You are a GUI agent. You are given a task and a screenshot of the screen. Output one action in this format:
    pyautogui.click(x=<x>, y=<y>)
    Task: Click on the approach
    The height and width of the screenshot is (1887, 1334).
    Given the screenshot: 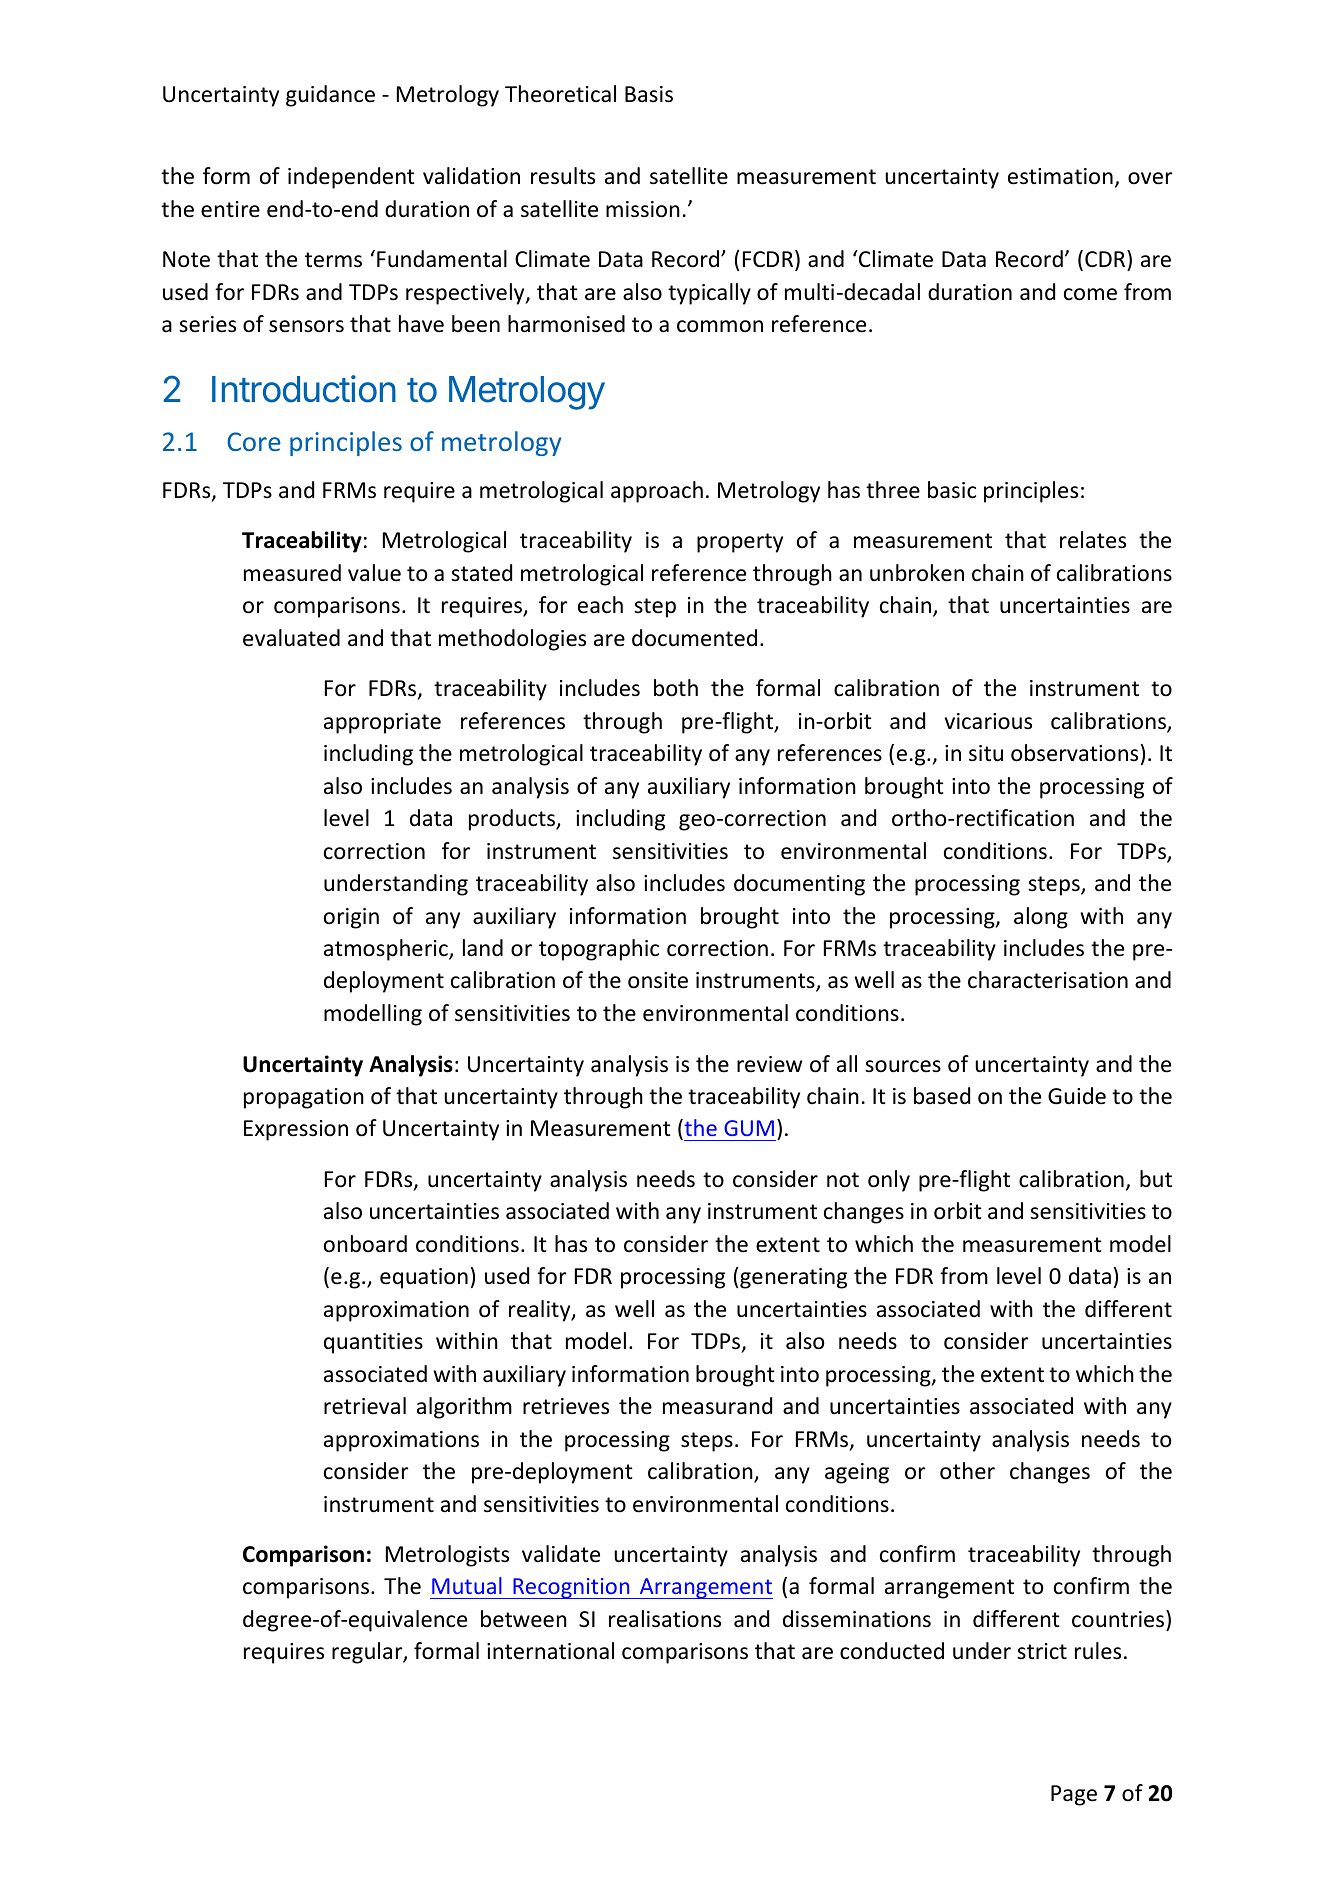 What is the action you would take?
    pyautogui.click(x=657, y=492)
